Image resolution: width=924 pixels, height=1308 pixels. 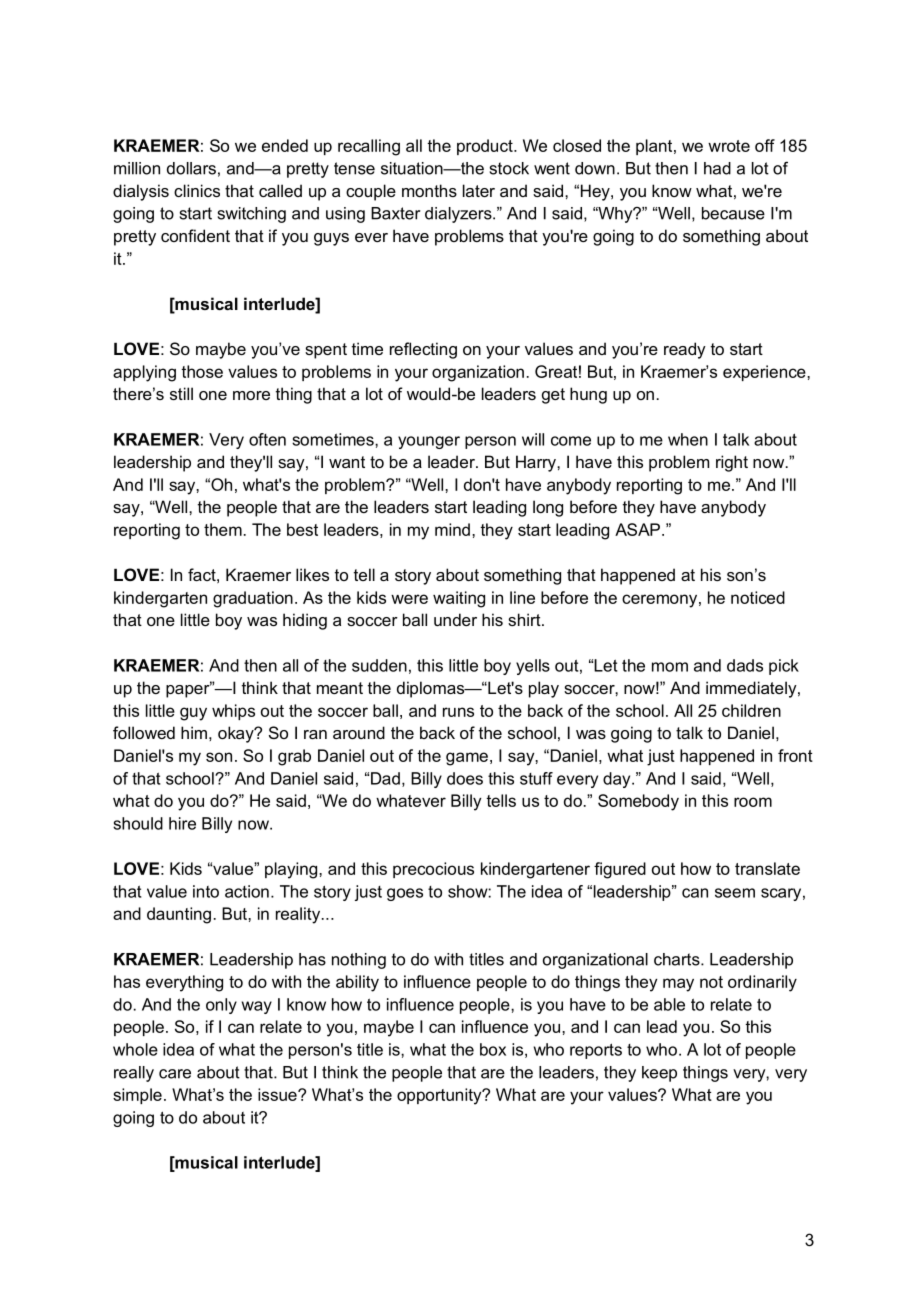 What do you see at coordinates (479, 190) in the document?
I see `later` at bounding box center [479, 190].
